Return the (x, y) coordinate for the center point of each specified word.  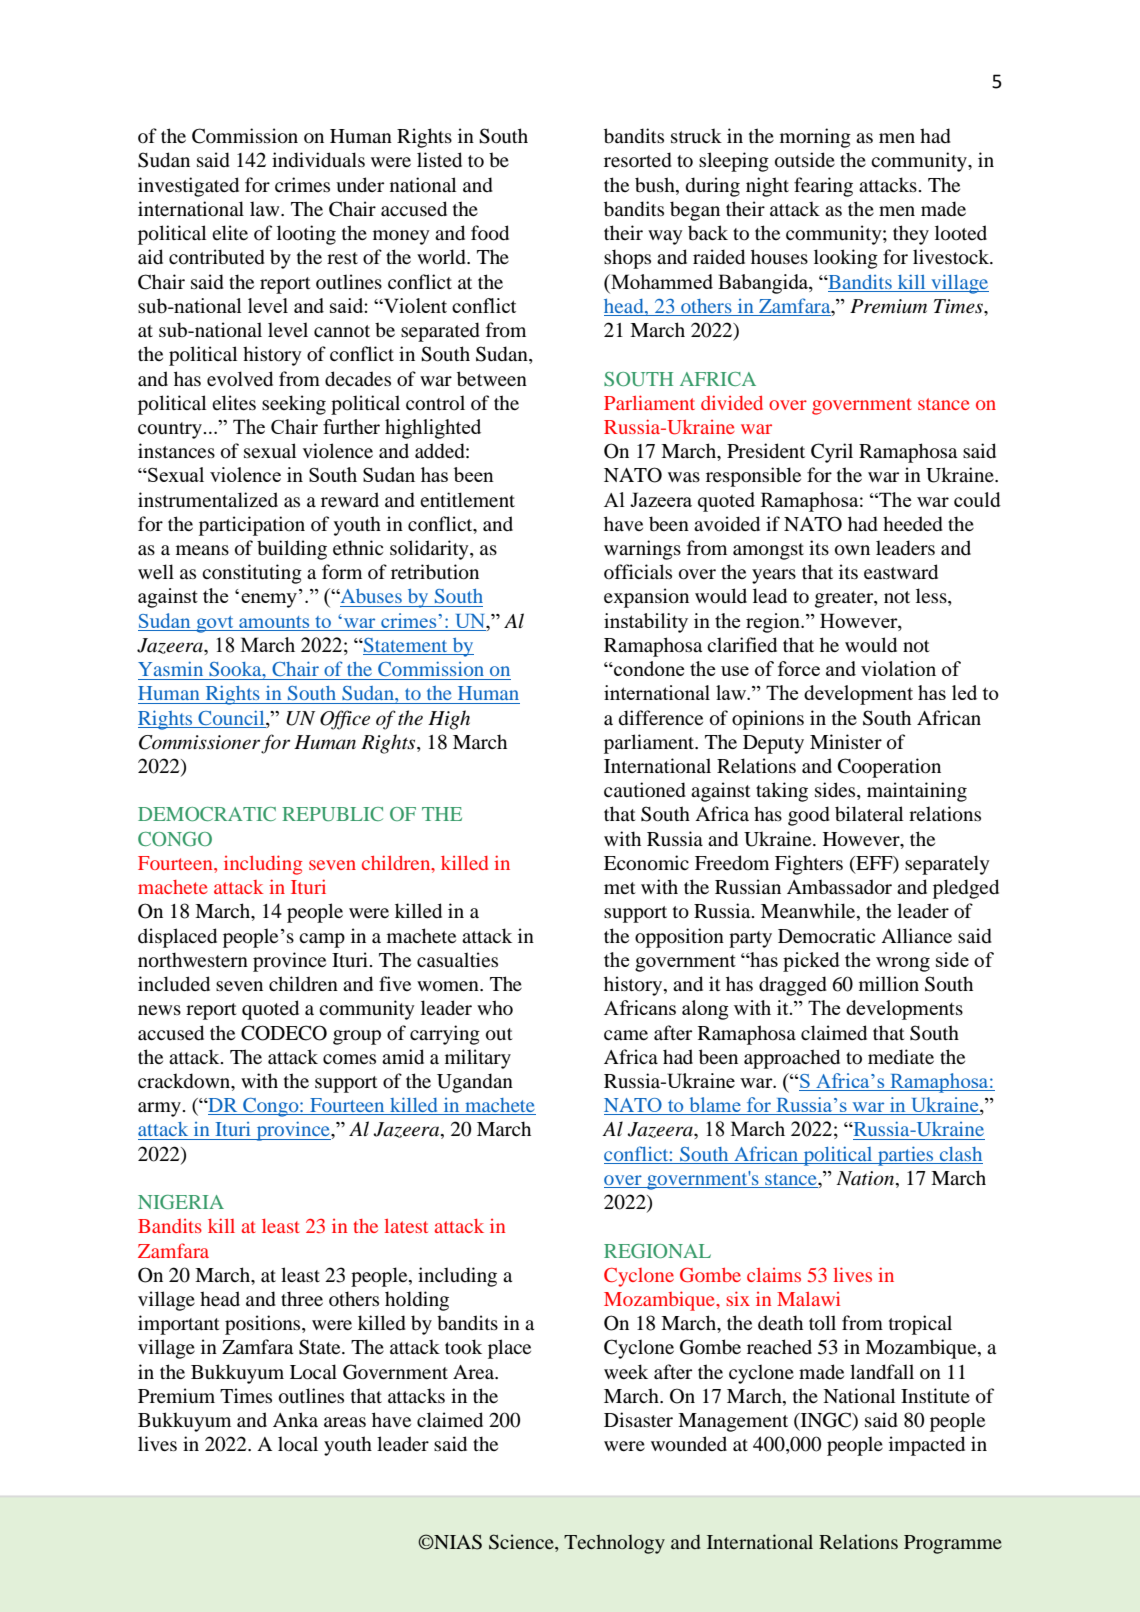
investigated (188, 187)
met (620, 888)
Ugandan (475, 1083)
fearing (823, 187)
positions (264, 1325)
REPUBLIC (332, 814)
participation (252, 526)
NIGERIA (181, 1202)
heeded (913, 524)
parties (906, 1156)
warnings (642, 550)
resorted (638, 160)
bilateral (869, 814)
